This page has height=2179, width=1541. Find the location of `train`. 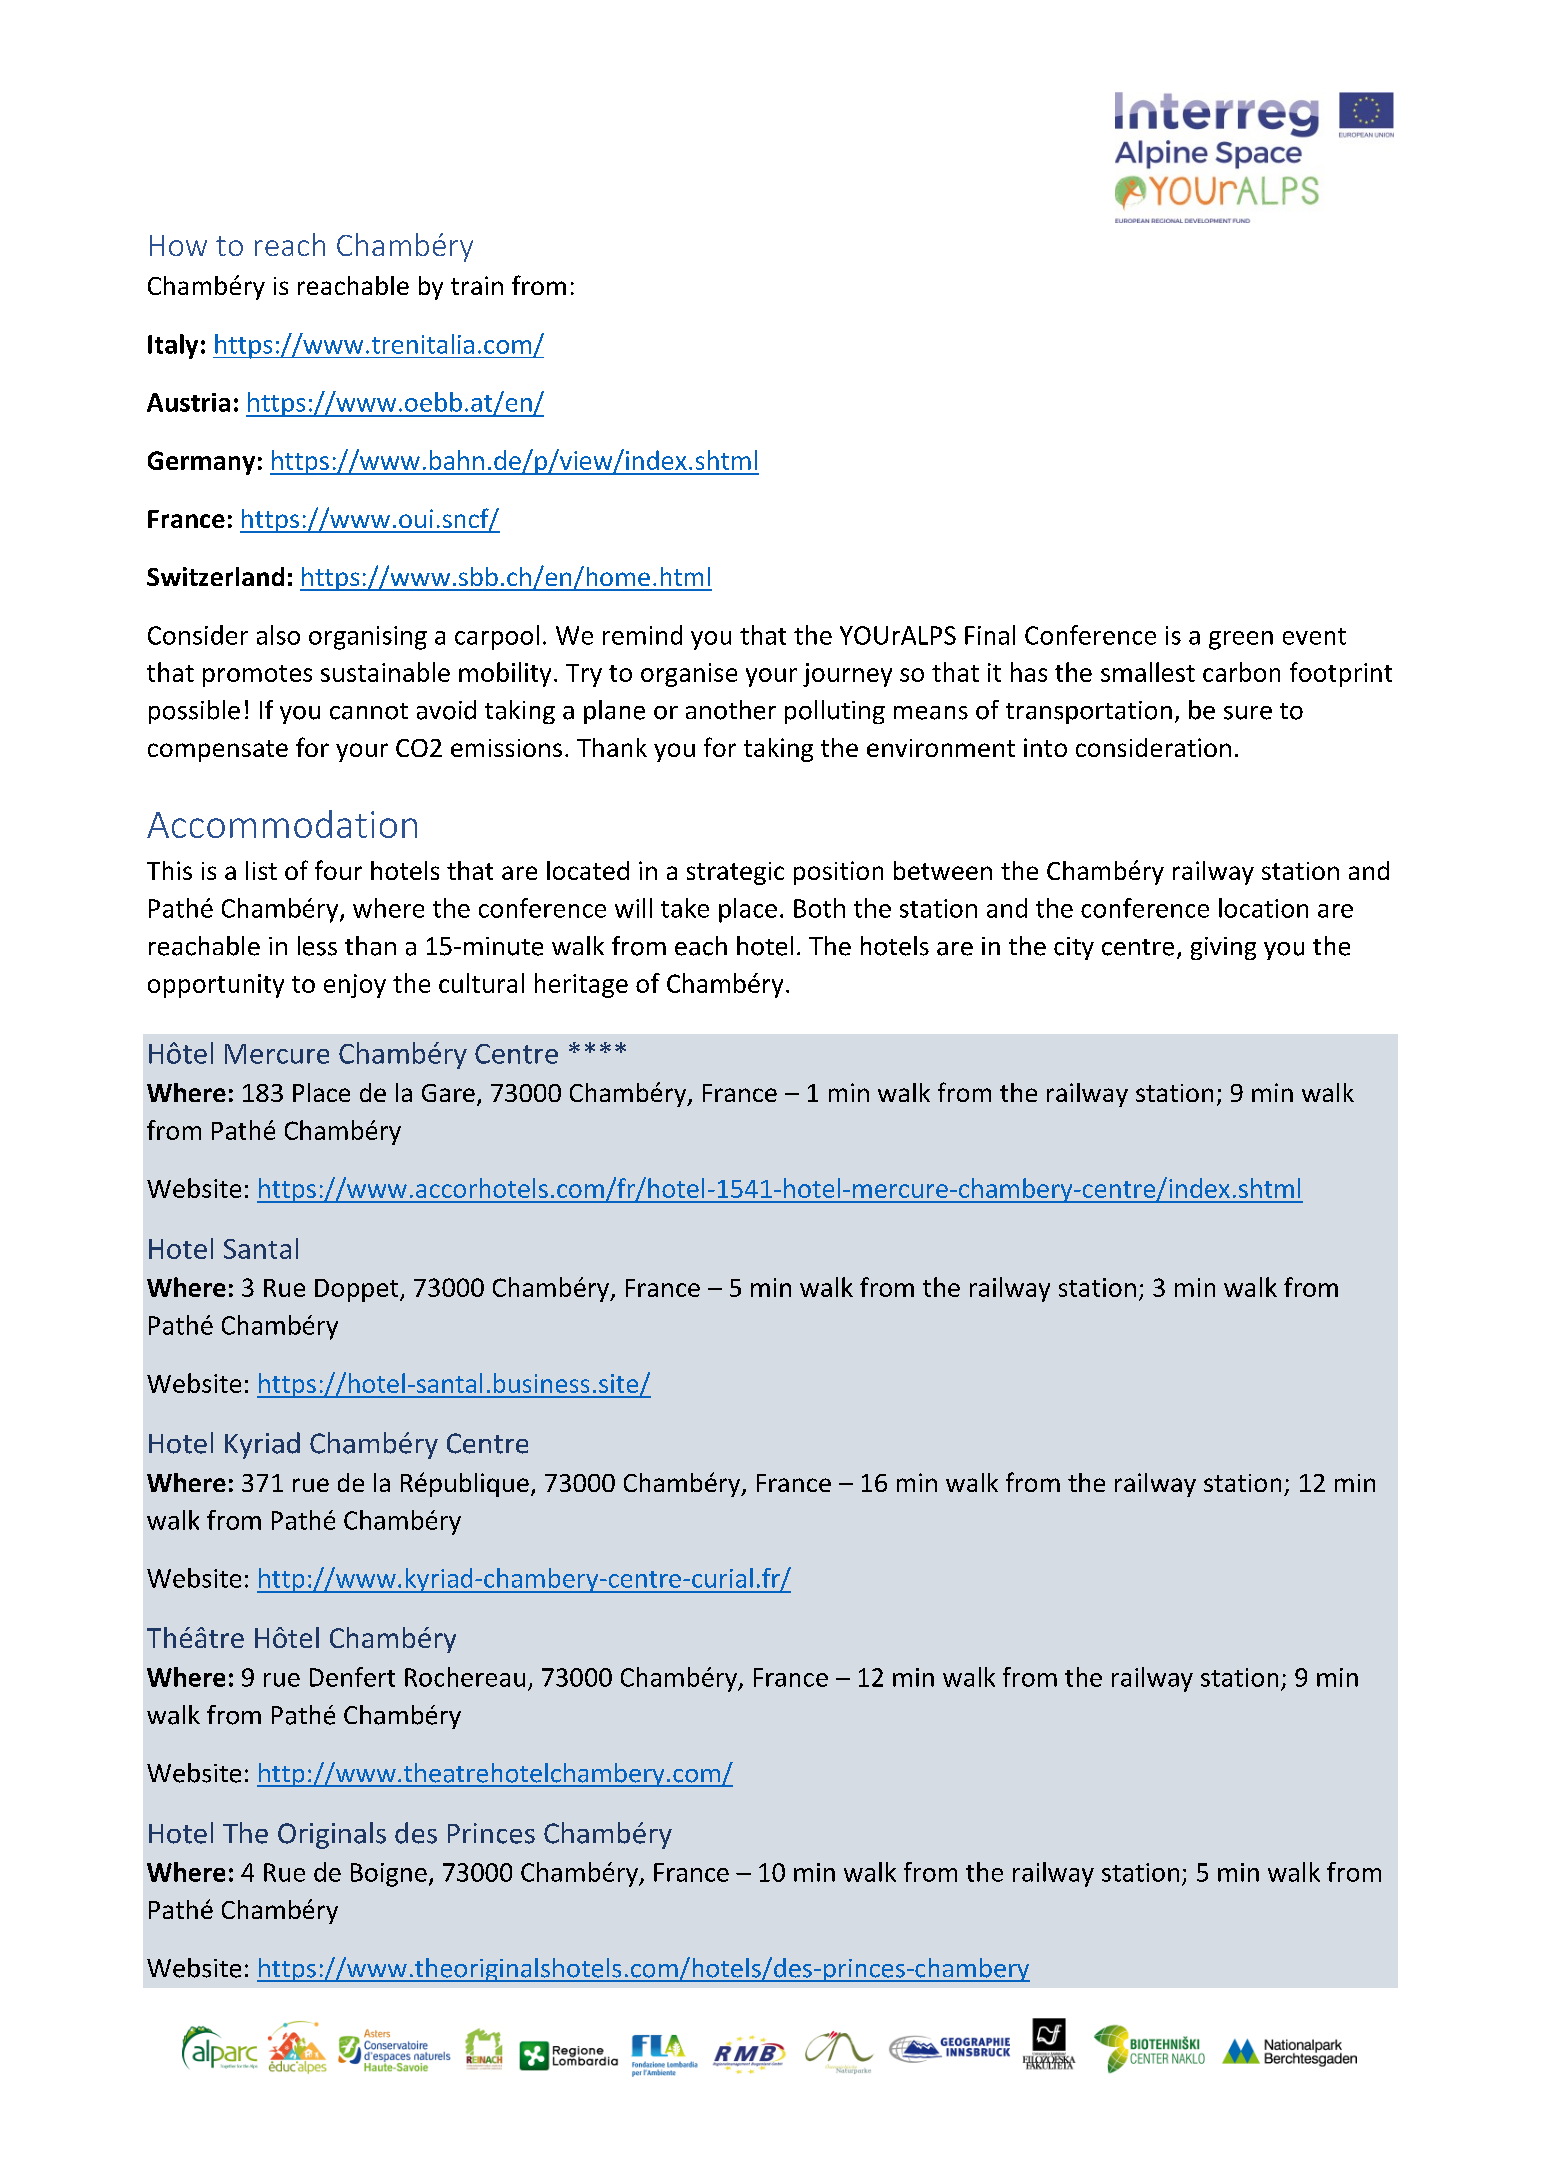

train is located at coordinates (477, 285).
